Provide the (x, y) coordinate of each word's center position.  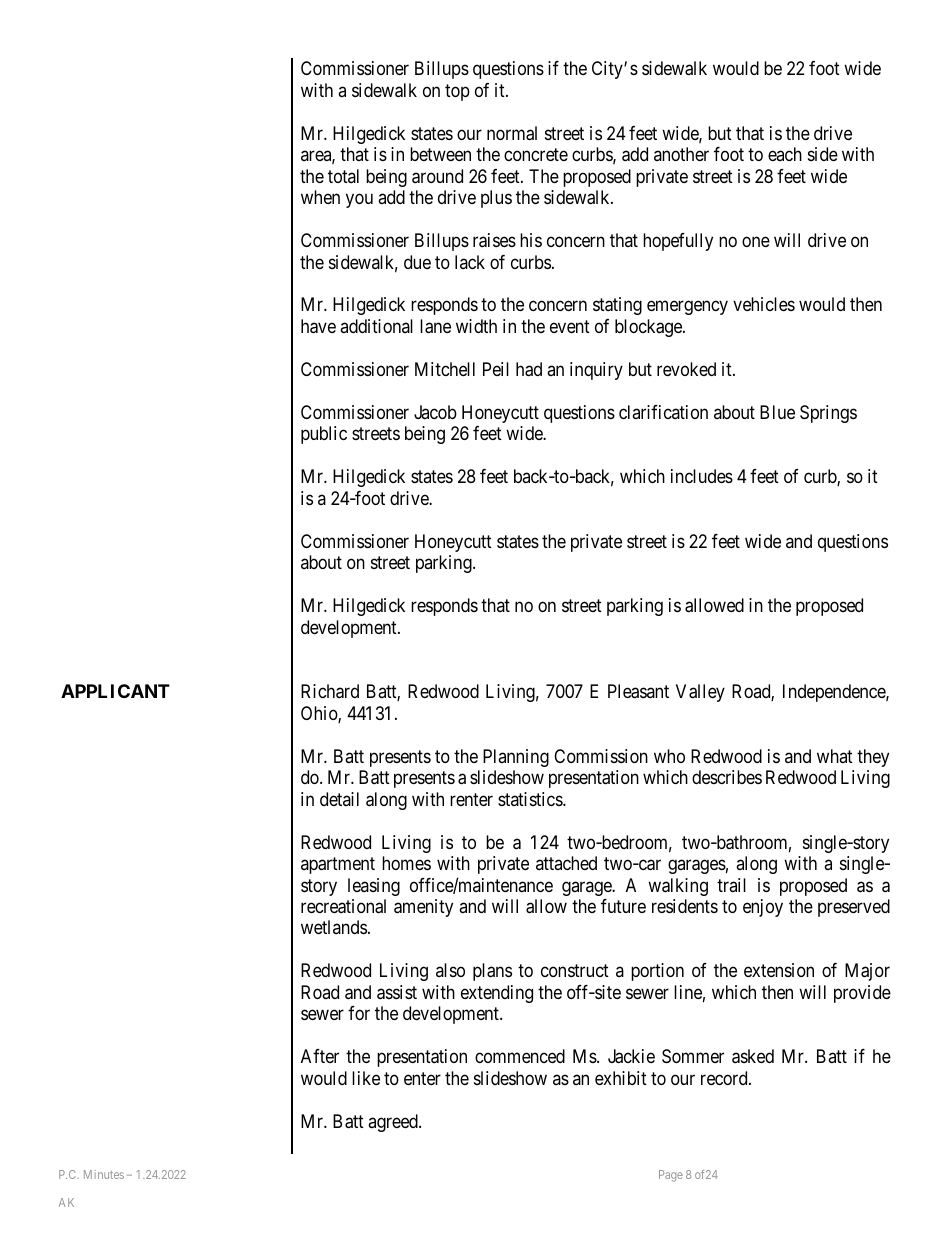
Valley (700, 693)
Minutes (104, 1174)
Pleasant (638, 691)
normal (512, 133)
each (785, 154)
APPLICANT (115, 691)
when (320, 197)
